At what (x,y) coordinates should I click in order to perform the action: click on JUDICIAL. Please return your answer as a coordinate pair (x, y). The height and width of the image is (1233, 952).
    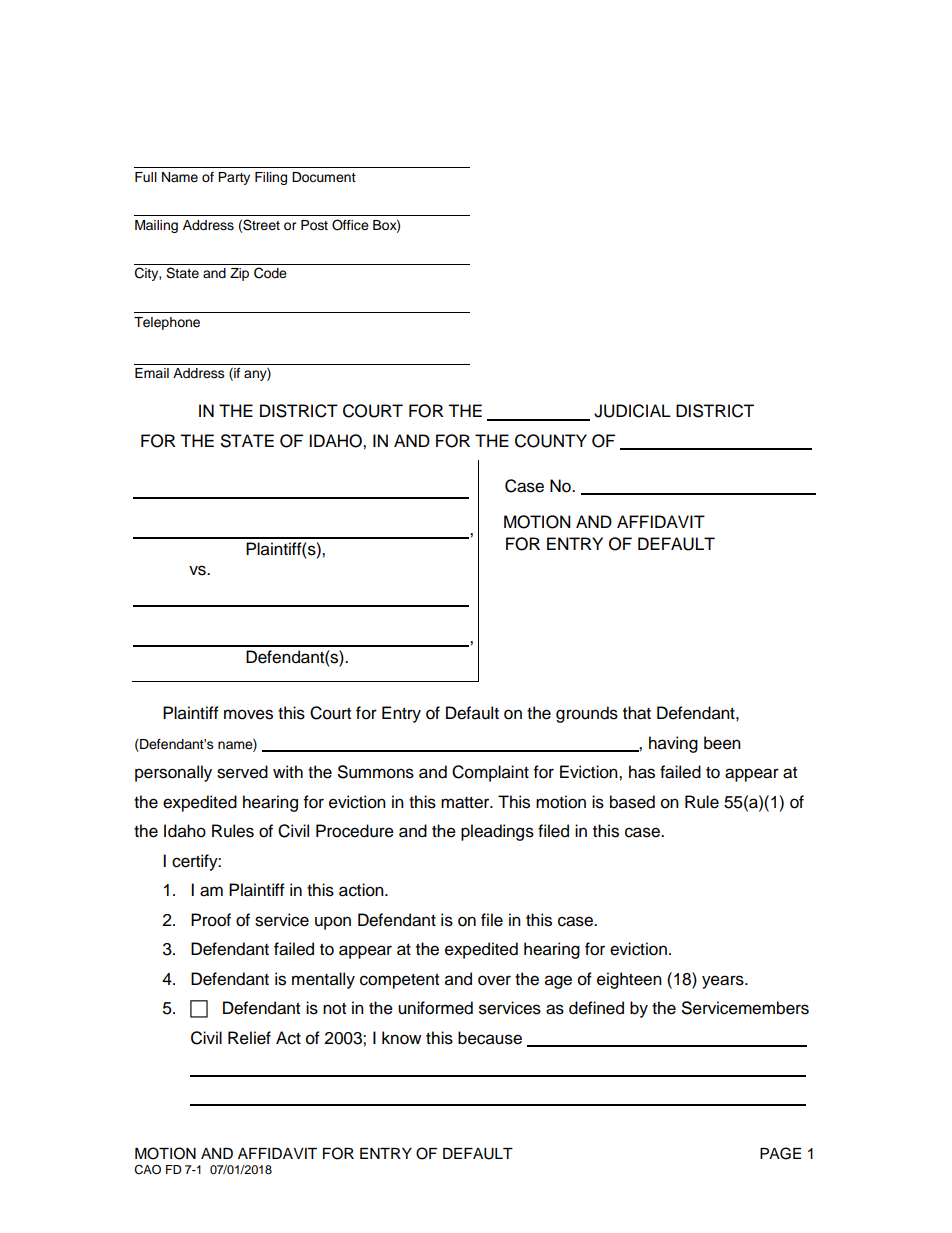
    Looking at the image, I should click on (632, 411).
